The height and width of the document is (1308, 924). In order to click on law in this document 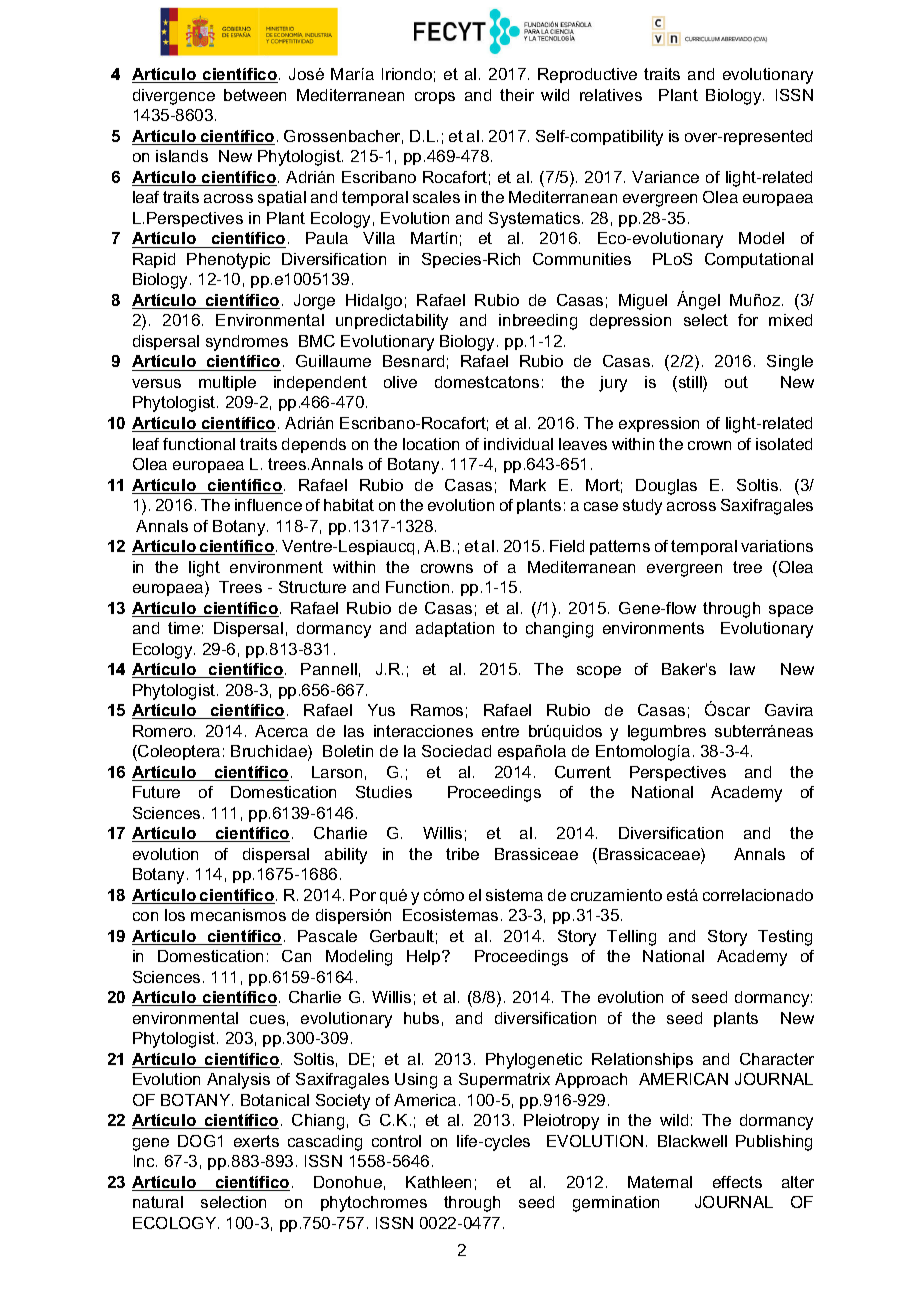, I will do `click(742, 669)`.
